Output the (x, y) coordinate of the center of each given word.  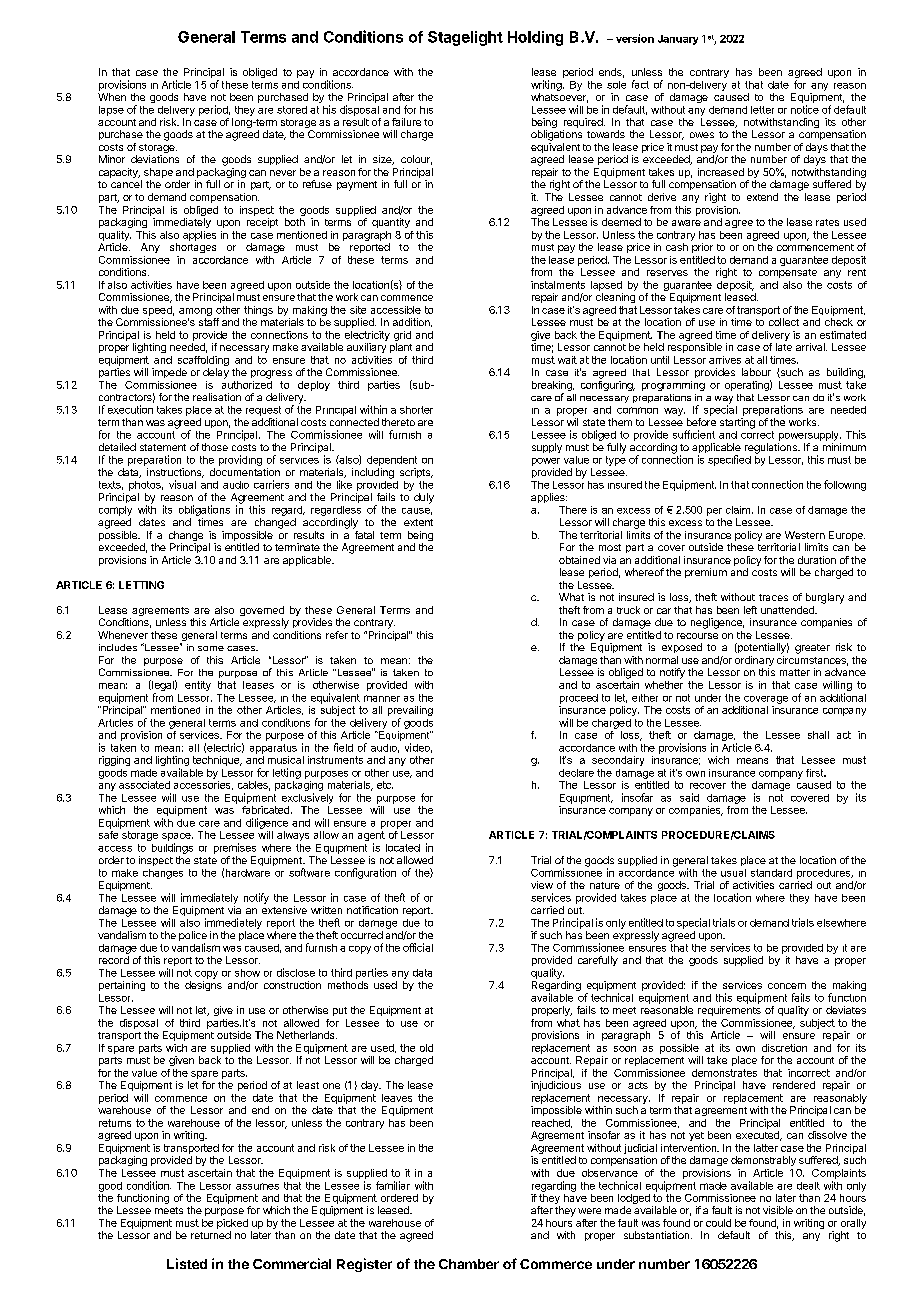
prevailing (410, 712)
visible (778, 1210)
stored (292, 110)
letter (762, 110)
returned (211, 1235)
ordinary (754, 662)
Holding (535, 38)
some (211, 648)
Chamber (469, 1264)
